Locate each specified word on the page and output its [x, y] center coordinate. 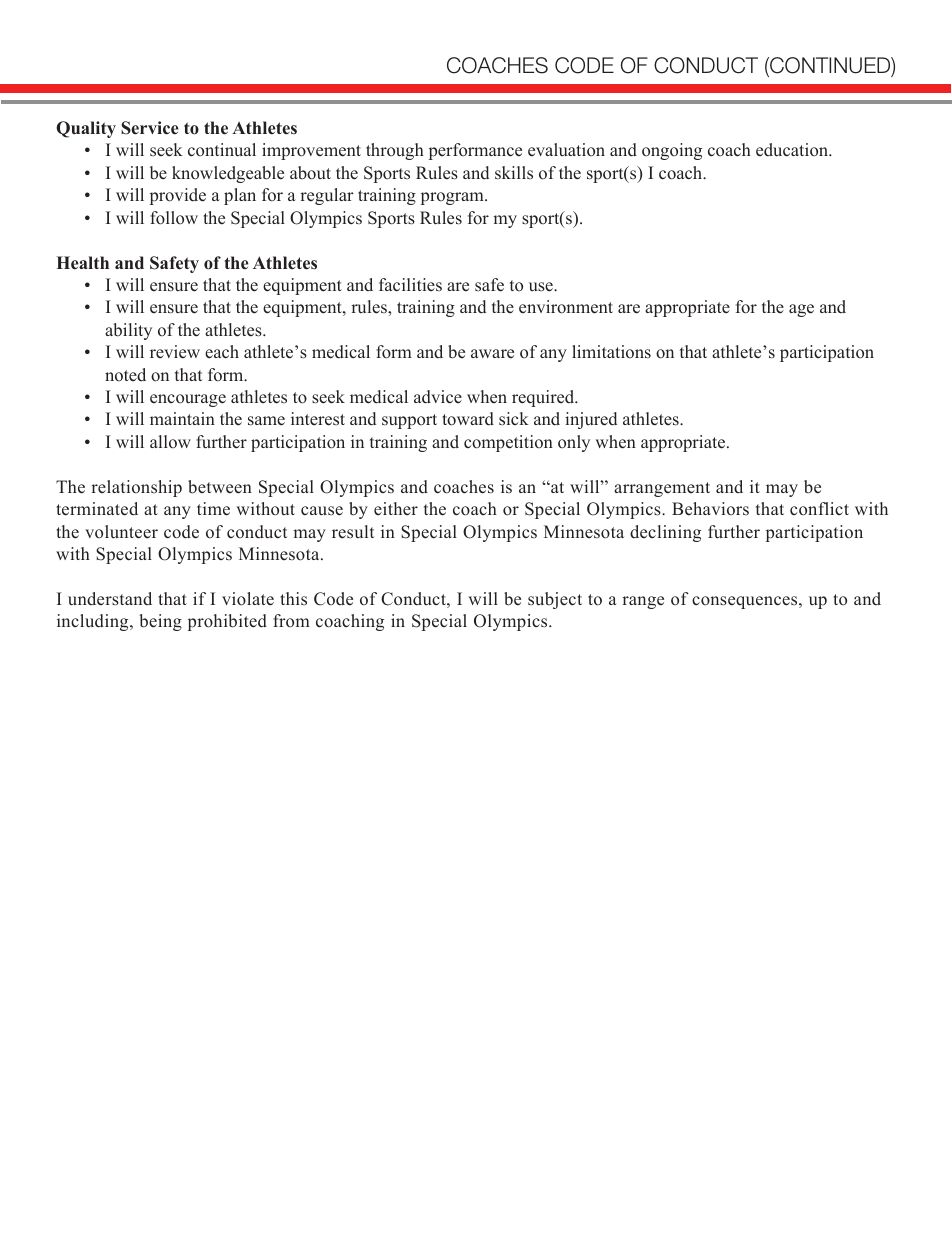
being [160, 622]
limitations [611, 352]
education [793, 150]
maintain [182, 418]
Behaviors [710, 509]
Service [150, 128]
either [396, 509]
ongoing [672, 151]
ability [128, 331]
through [395, 151]
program [453, 198]
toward [468, 419]
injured [591, 420]
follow [174, 218]
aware [492, 354]
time [213, 509]
